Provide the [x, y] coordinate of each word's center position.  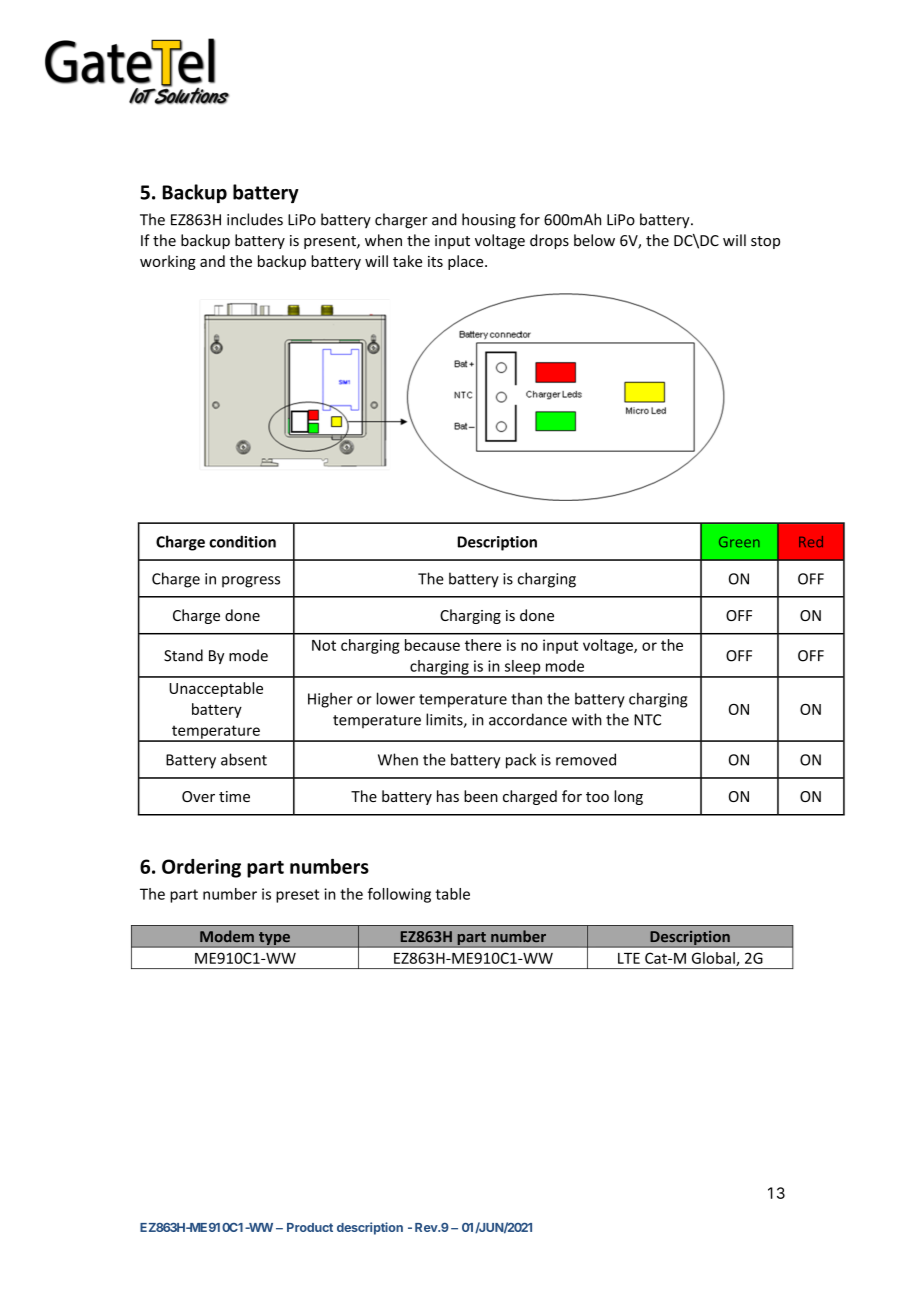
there [483, 645]
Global [714, 959]
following [399, 895]
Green [739, 541]
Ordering [201, 868]
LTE [629, 958]
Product [310, 1227]
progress [251, 582]
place [467, 262]
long [628, 797]
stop [765, 242]
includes [255, 219]
